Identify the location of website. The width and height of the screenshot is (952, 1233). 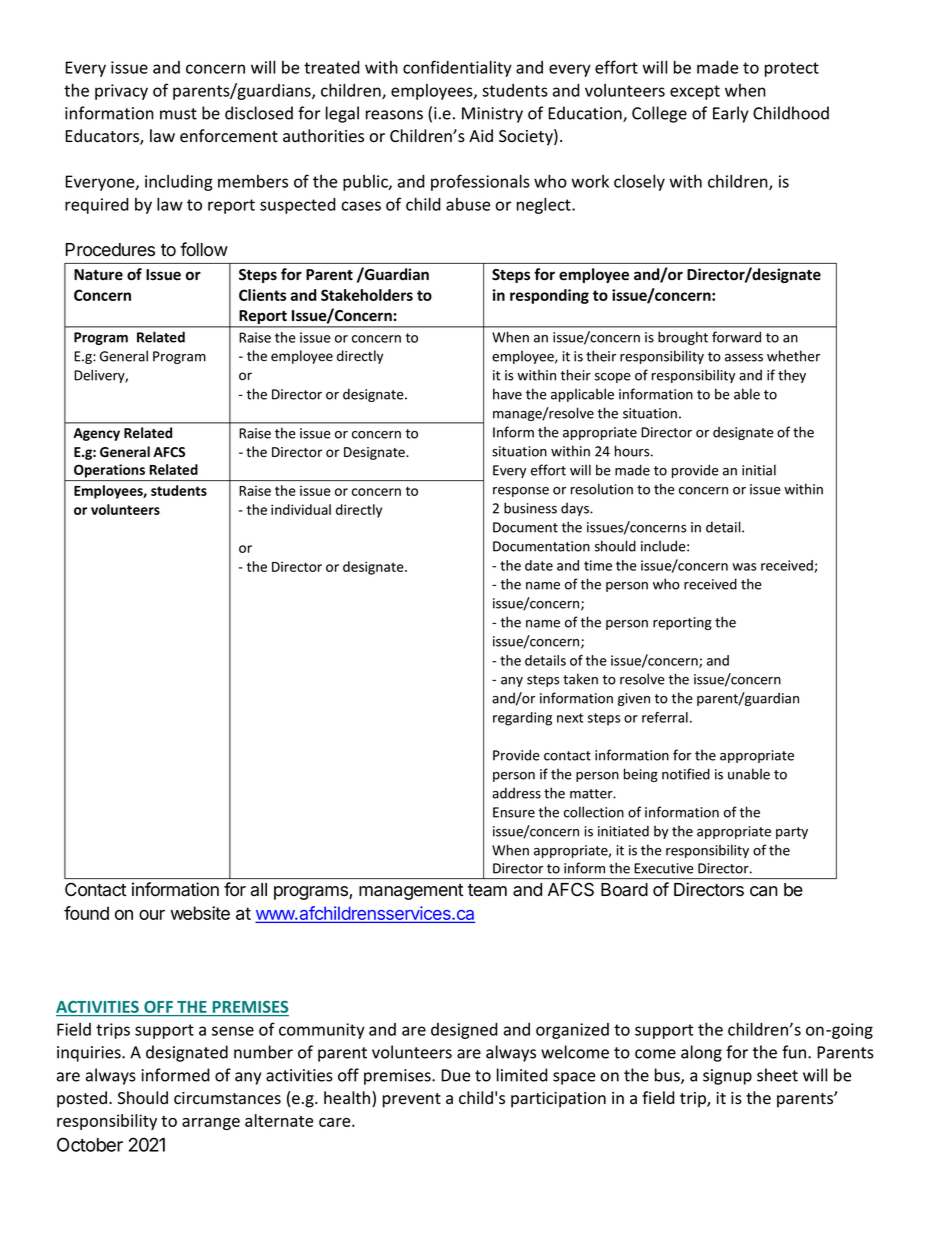
(200, 913).
